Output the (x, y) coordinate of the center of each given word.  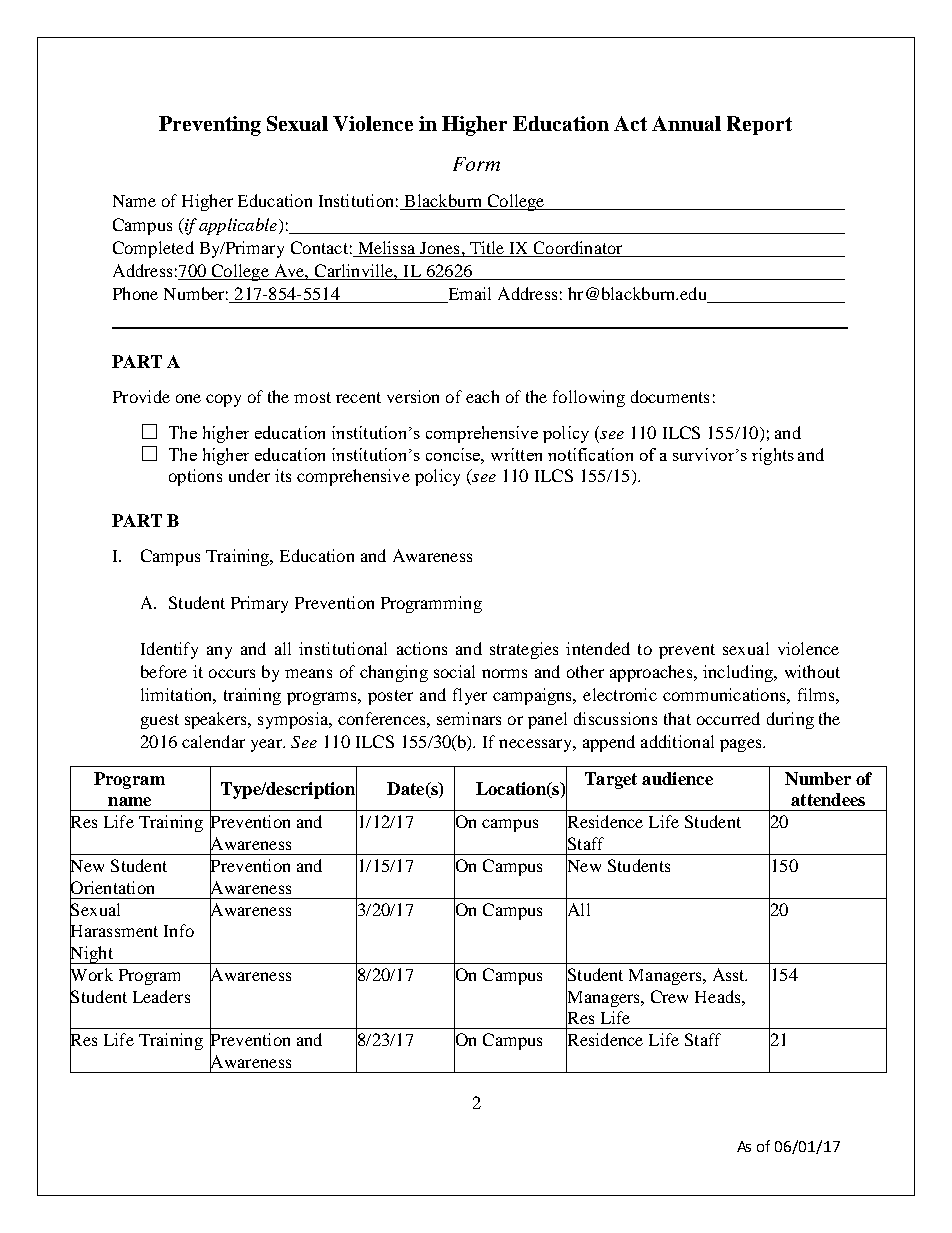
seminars (469, 718)
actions (422, 648)
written (516, 454)
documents (670, 396)
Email (468, 295)
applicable (238, 226)
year (267, 745)
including (739, 673)
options (195, 477)
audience (677, 778)
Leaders (161, 996)
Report (759, 125)
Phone (135, 293)
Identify (169, 650)
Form (476, 164)
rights (773, 456)
